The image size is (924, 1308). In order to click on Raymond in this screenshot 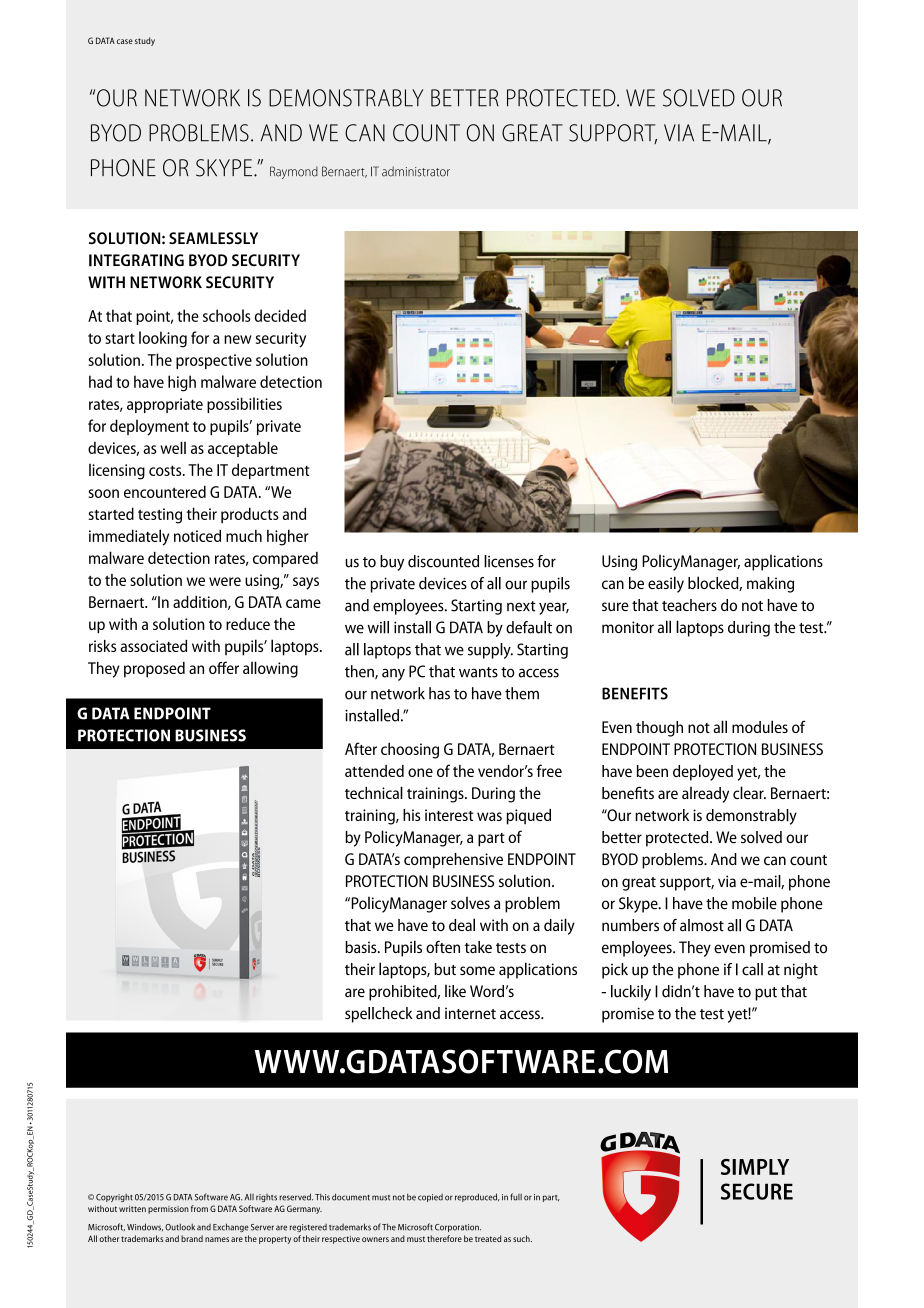, I will do `click(294, 172)`.
